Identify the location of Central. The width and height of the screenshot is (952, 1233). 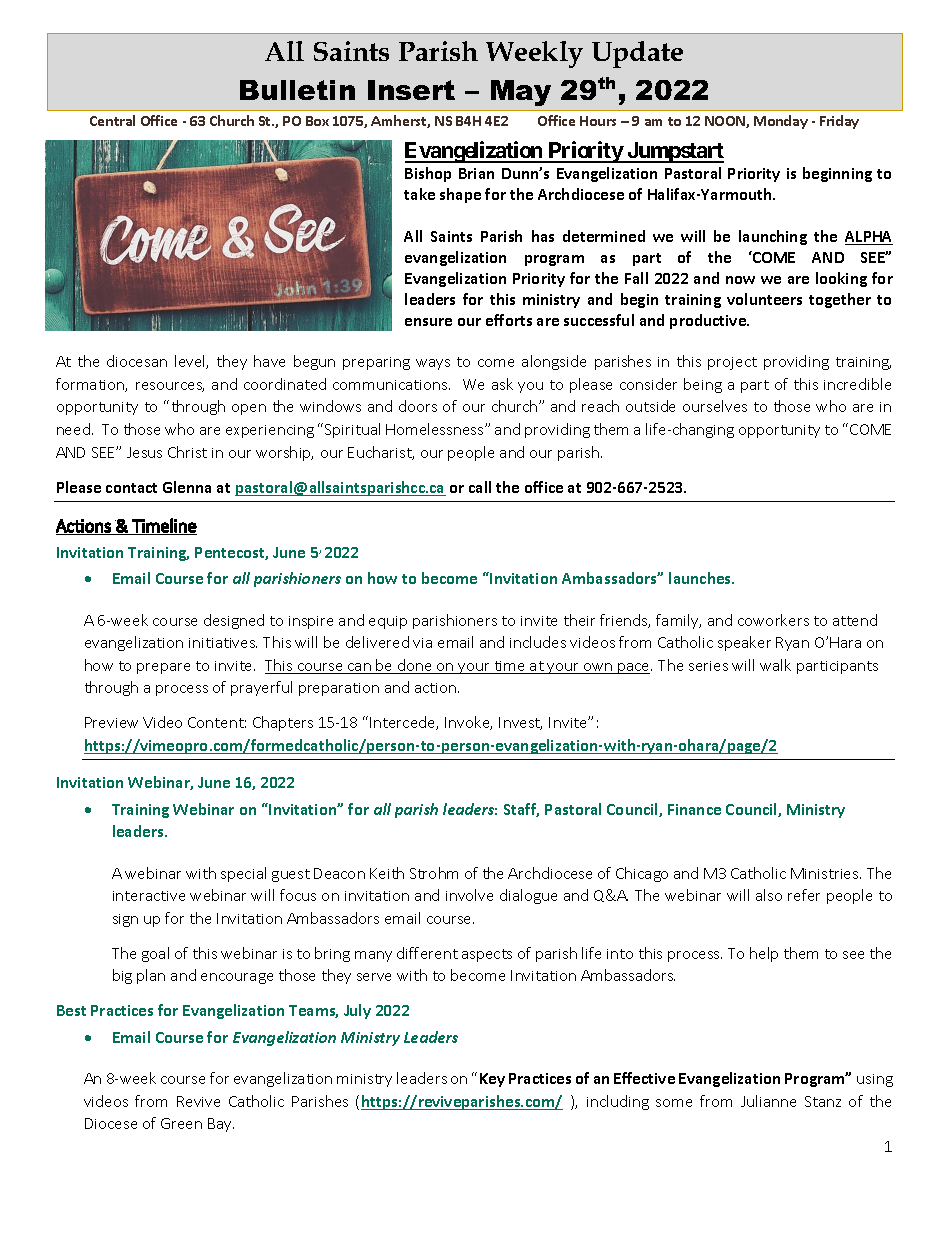
(112, 120).
